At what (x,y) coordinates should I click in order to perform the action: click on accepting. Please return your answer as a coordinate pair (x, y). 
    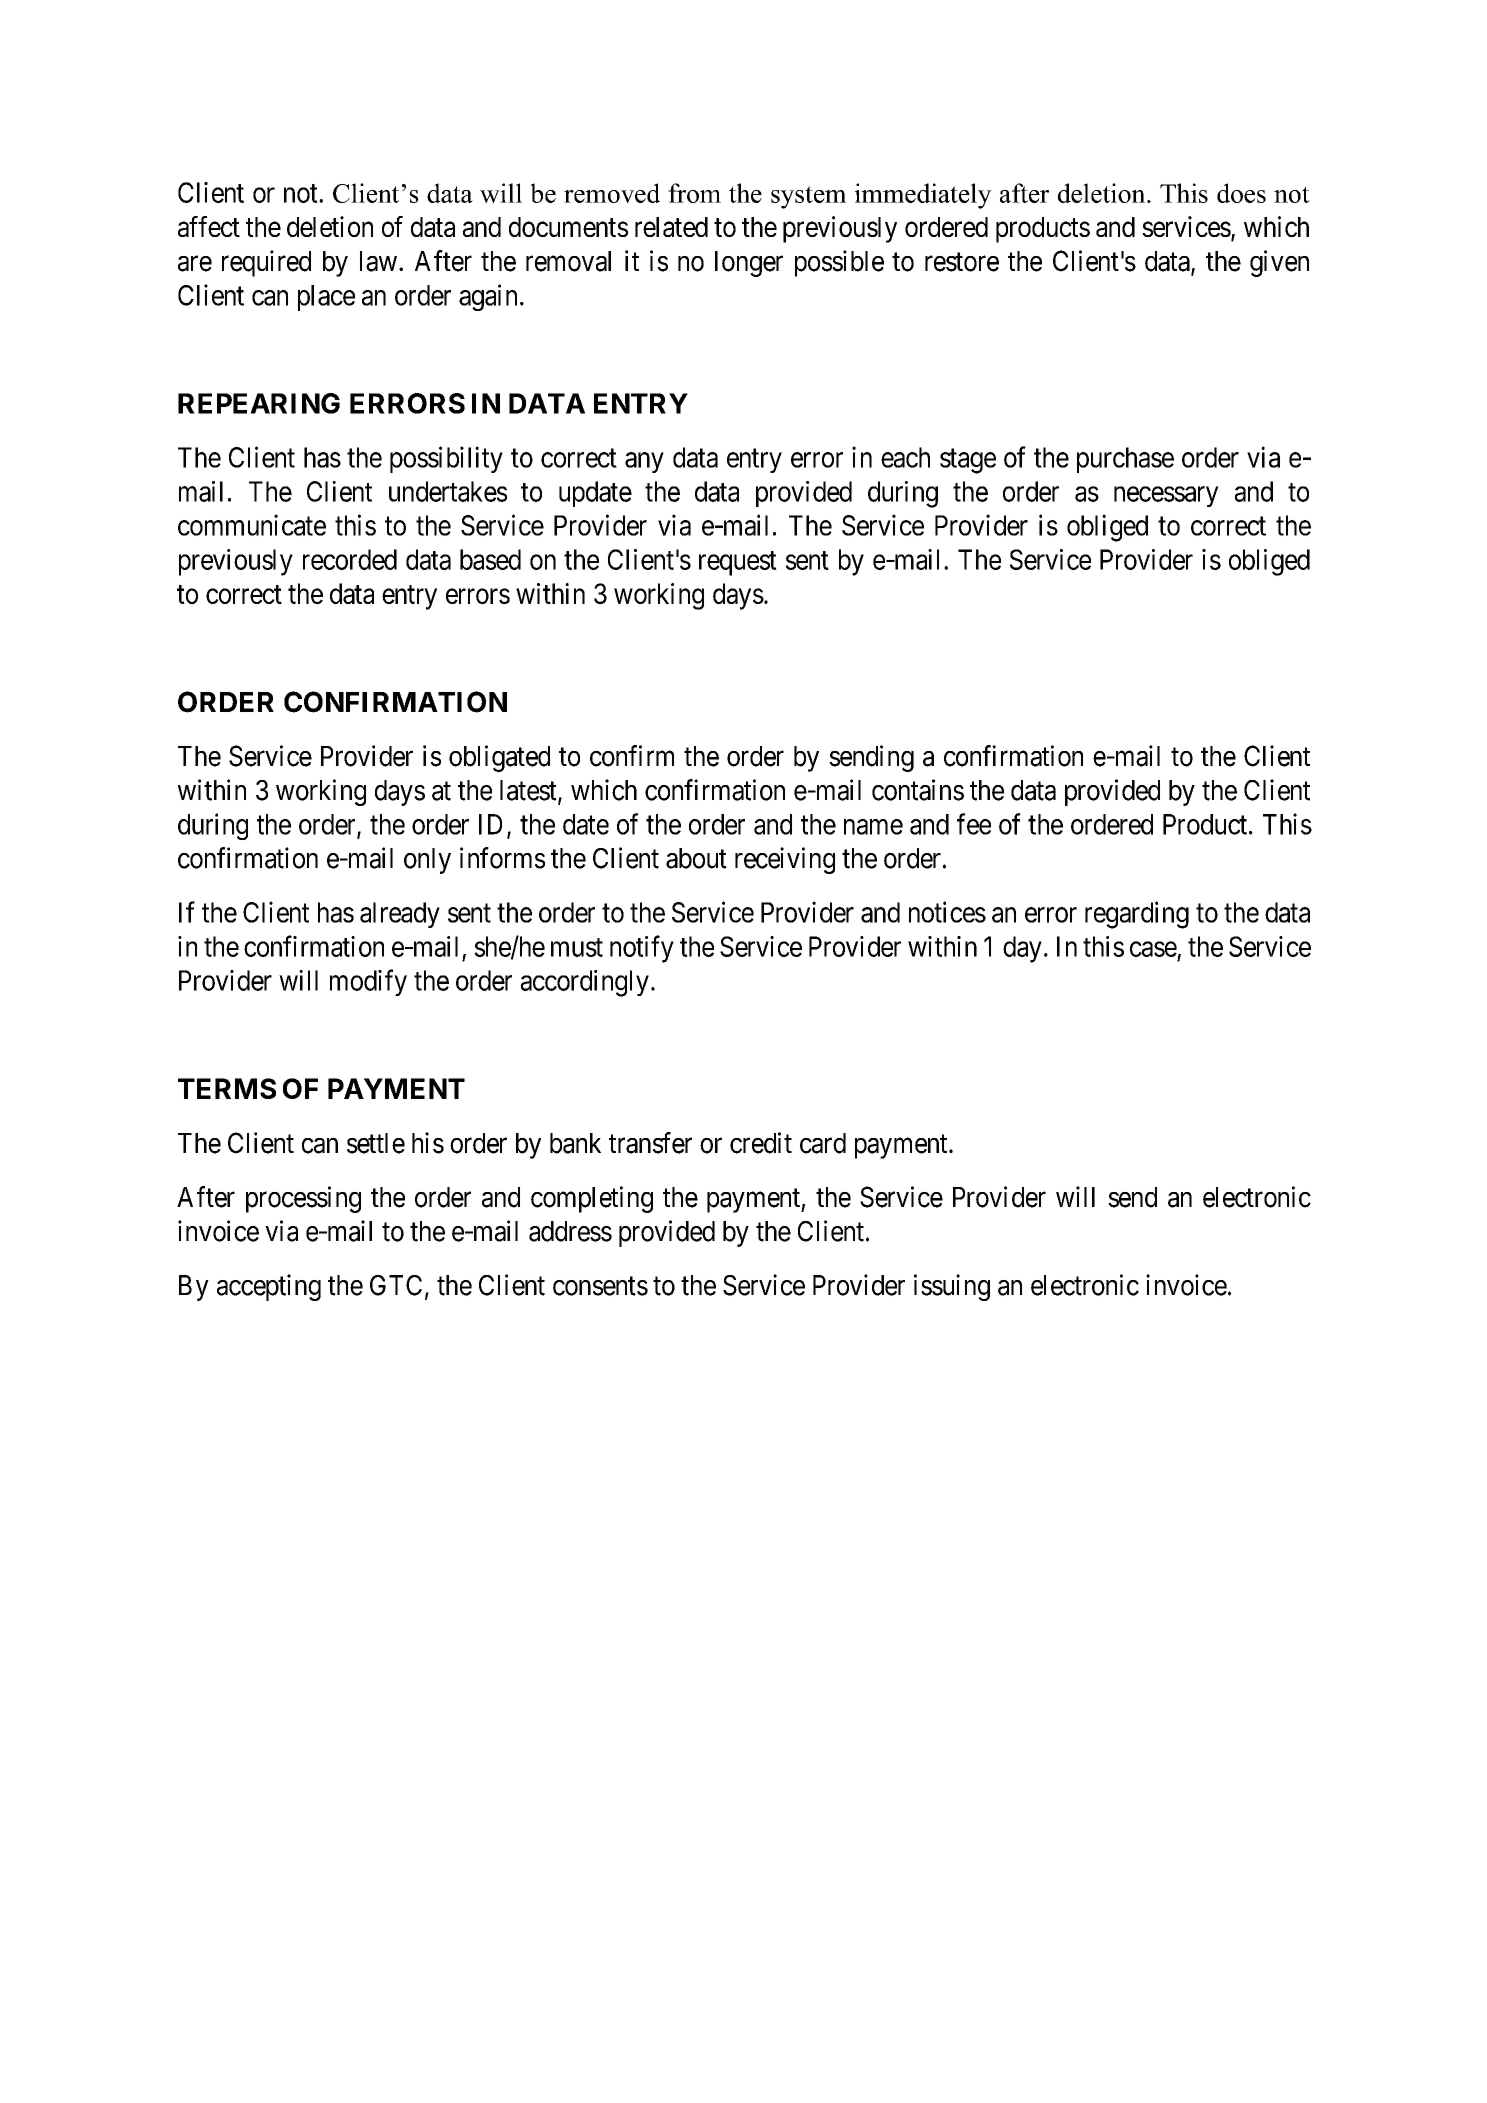
    Looking at the image, I should click on (269, 1287).
